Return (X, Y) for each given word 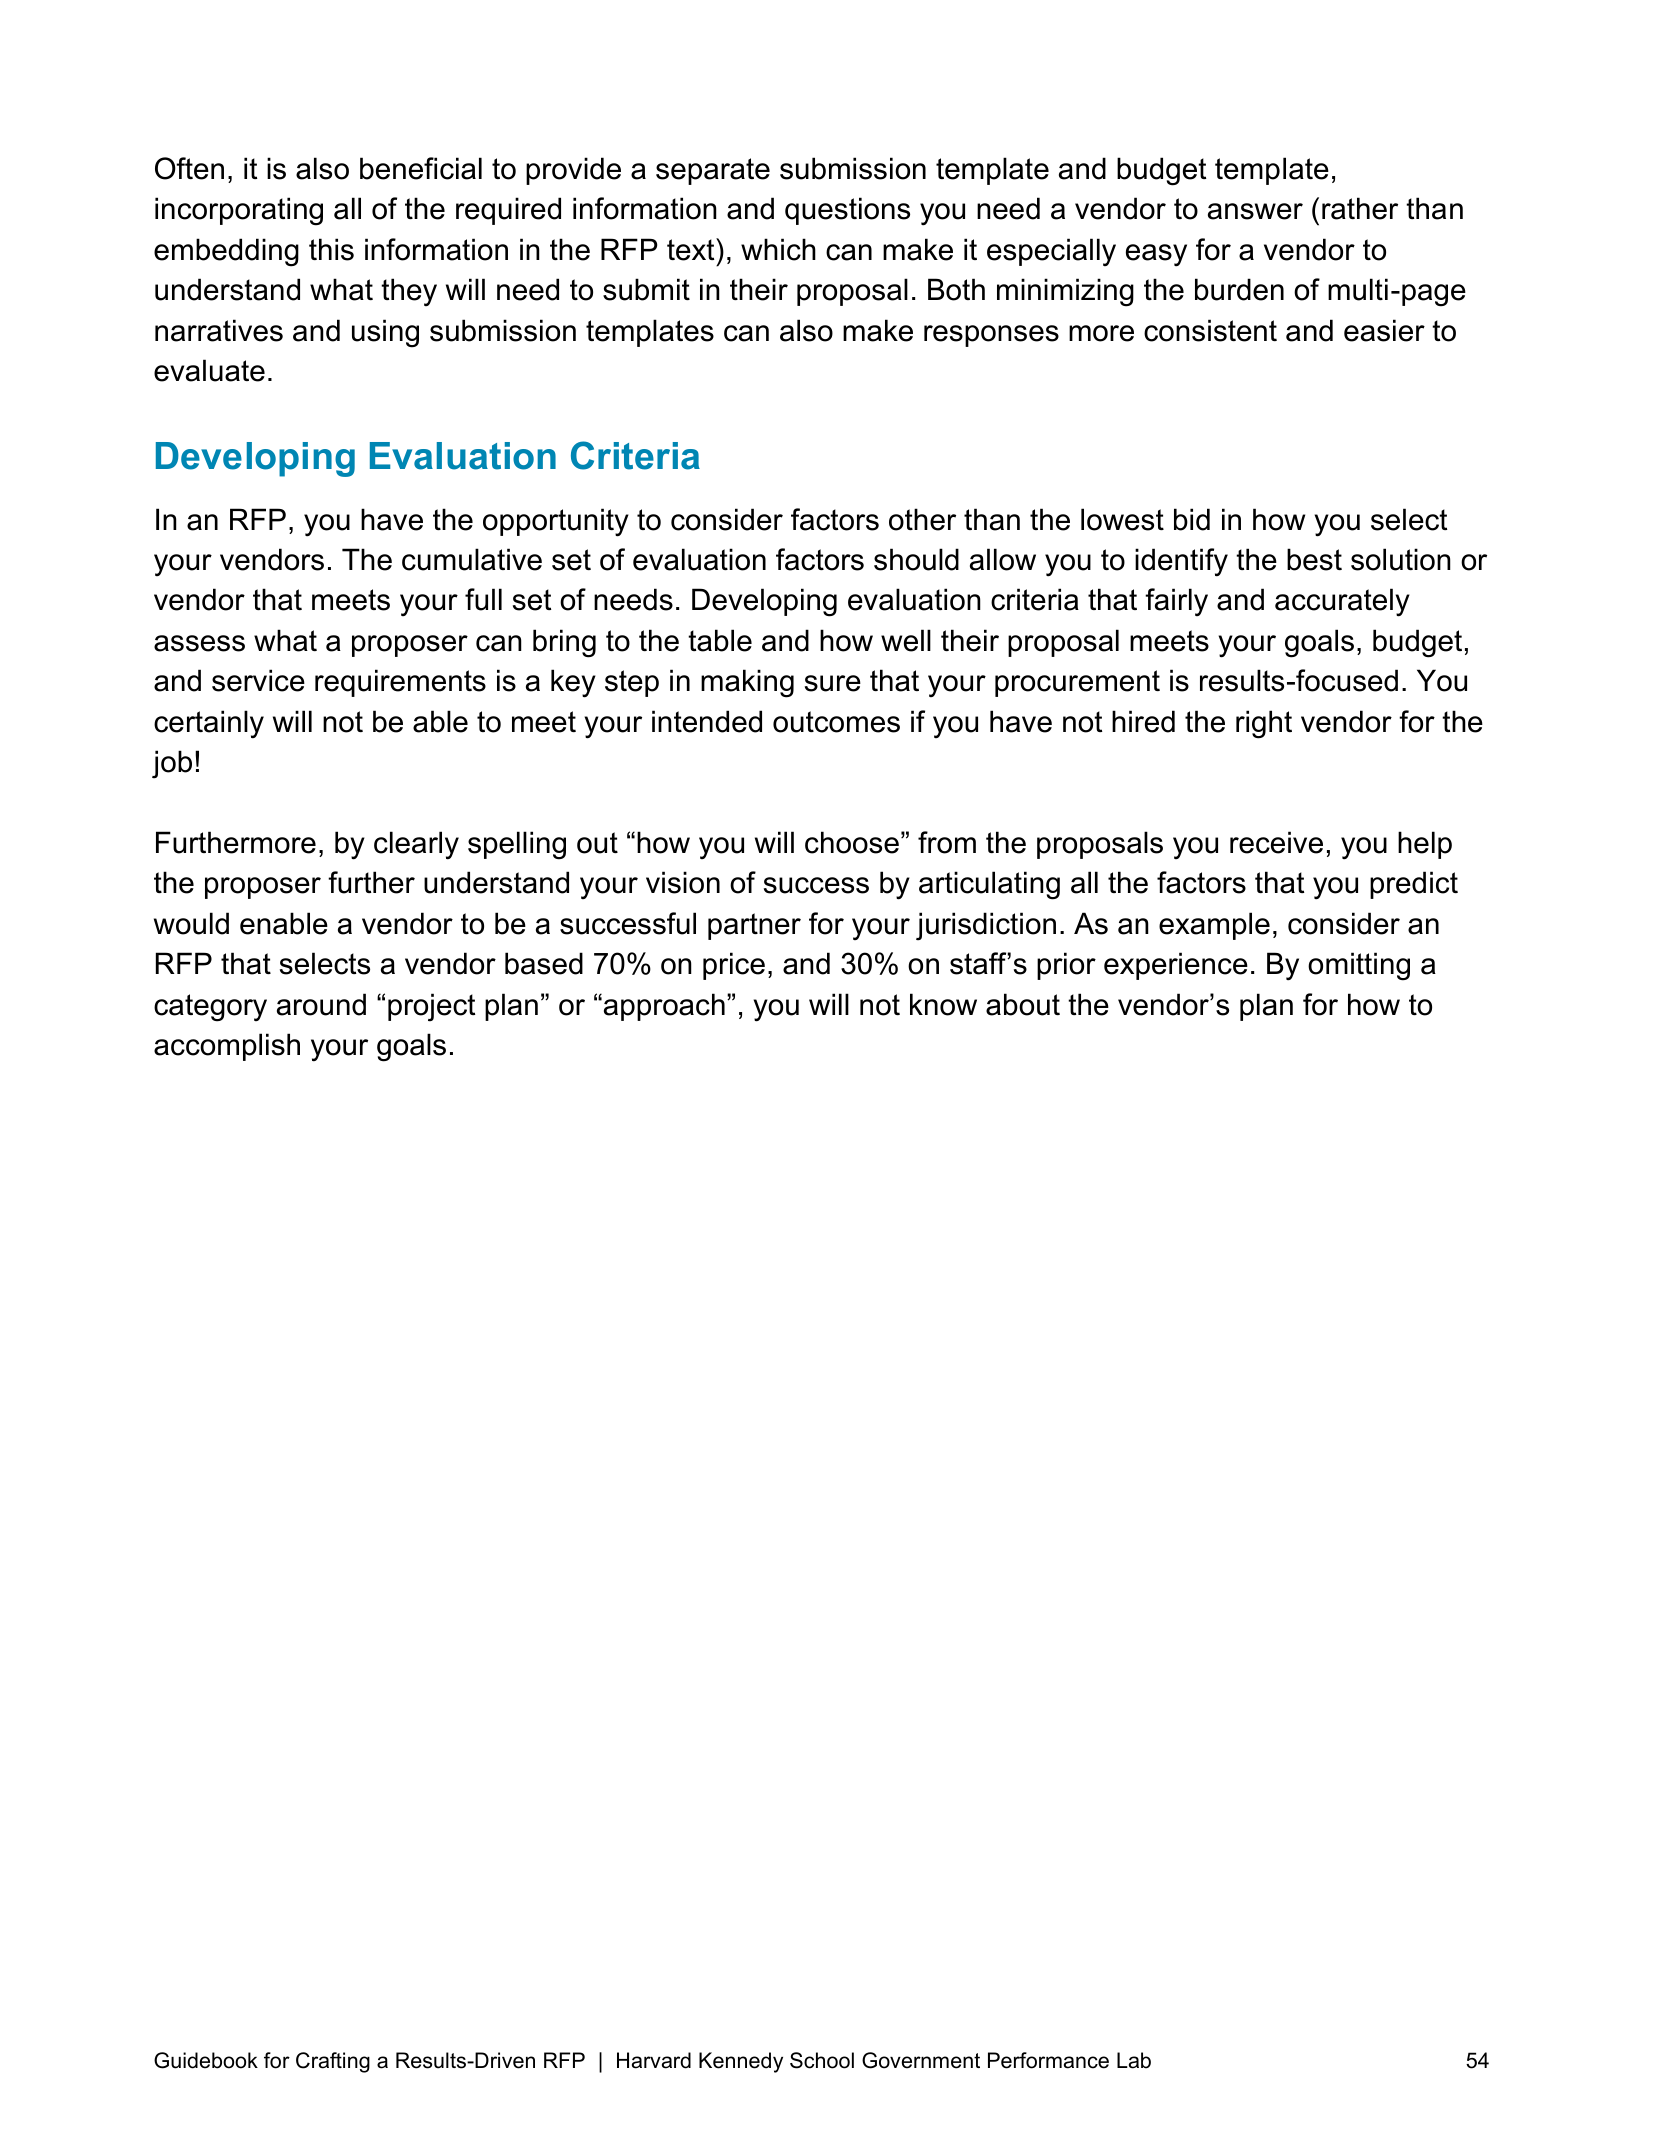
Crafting (333, 2062)
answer (1255, 211)
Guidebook (206, 2060)
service (258, 680)
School (822, 2060)
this (331, 249)
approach (664, 1007)
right (1264, 724)
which (778, 249)
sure (833, 683)
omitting (1359, 966)
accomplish (227, 1047)
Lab (1134, 2060)
